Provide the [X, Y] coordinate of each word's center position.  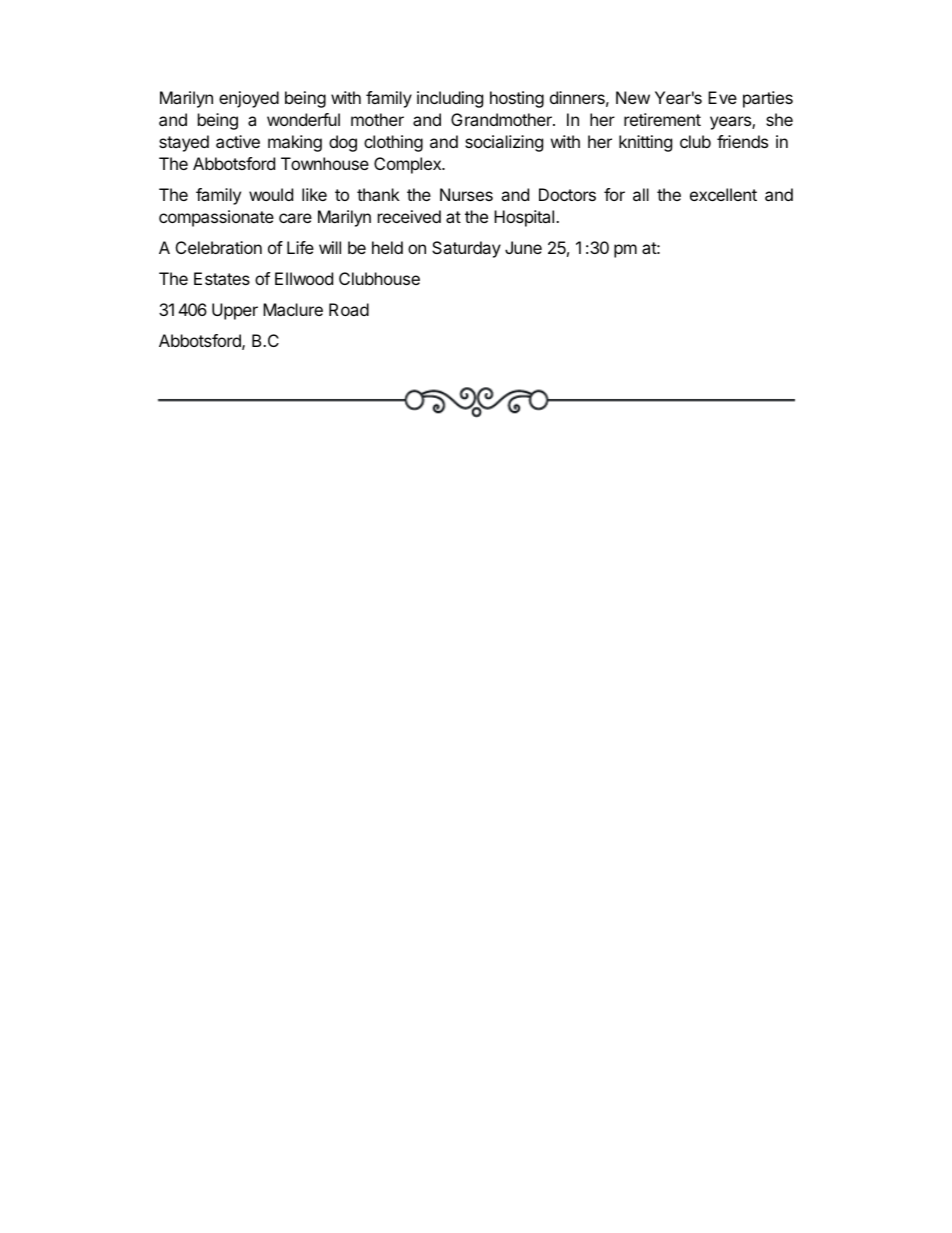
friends [742, 141]
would [271, 194]
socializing [504, 143]
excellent [723, 194]
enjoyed [249, 99]
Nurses [466, 194]
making [295, 143]
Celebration [219, 247]
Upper [235, 311]
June [523, 247]
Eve [722, 97]
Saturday [466, 249]
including [450, 99]
